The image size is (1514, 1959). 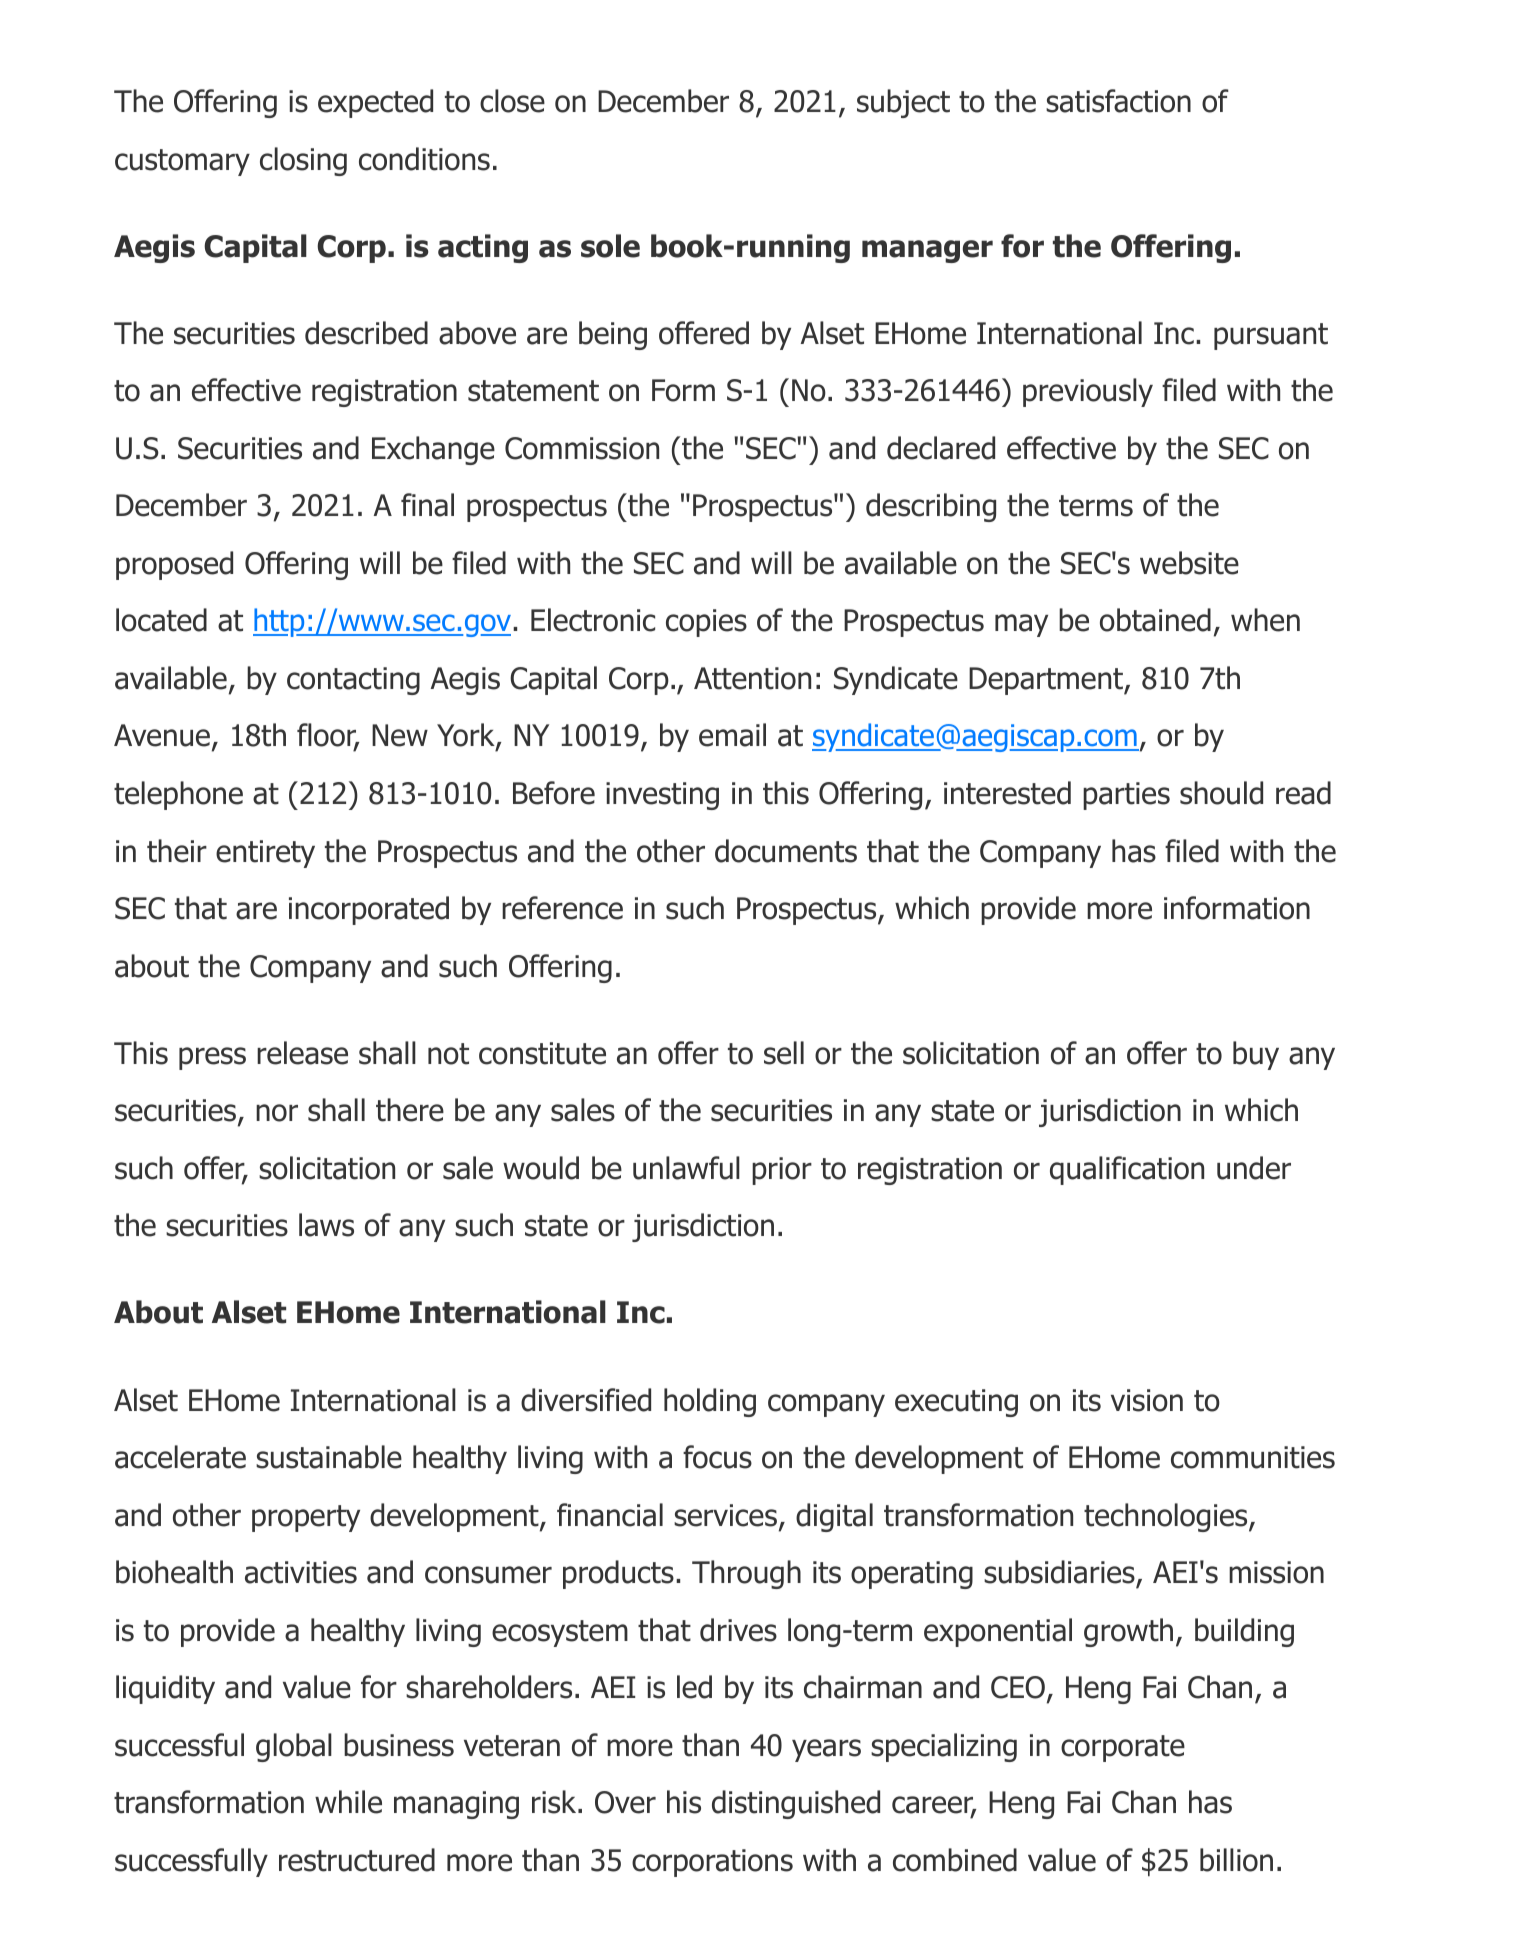 I want to click on copies, so click(x=706, y=623).
